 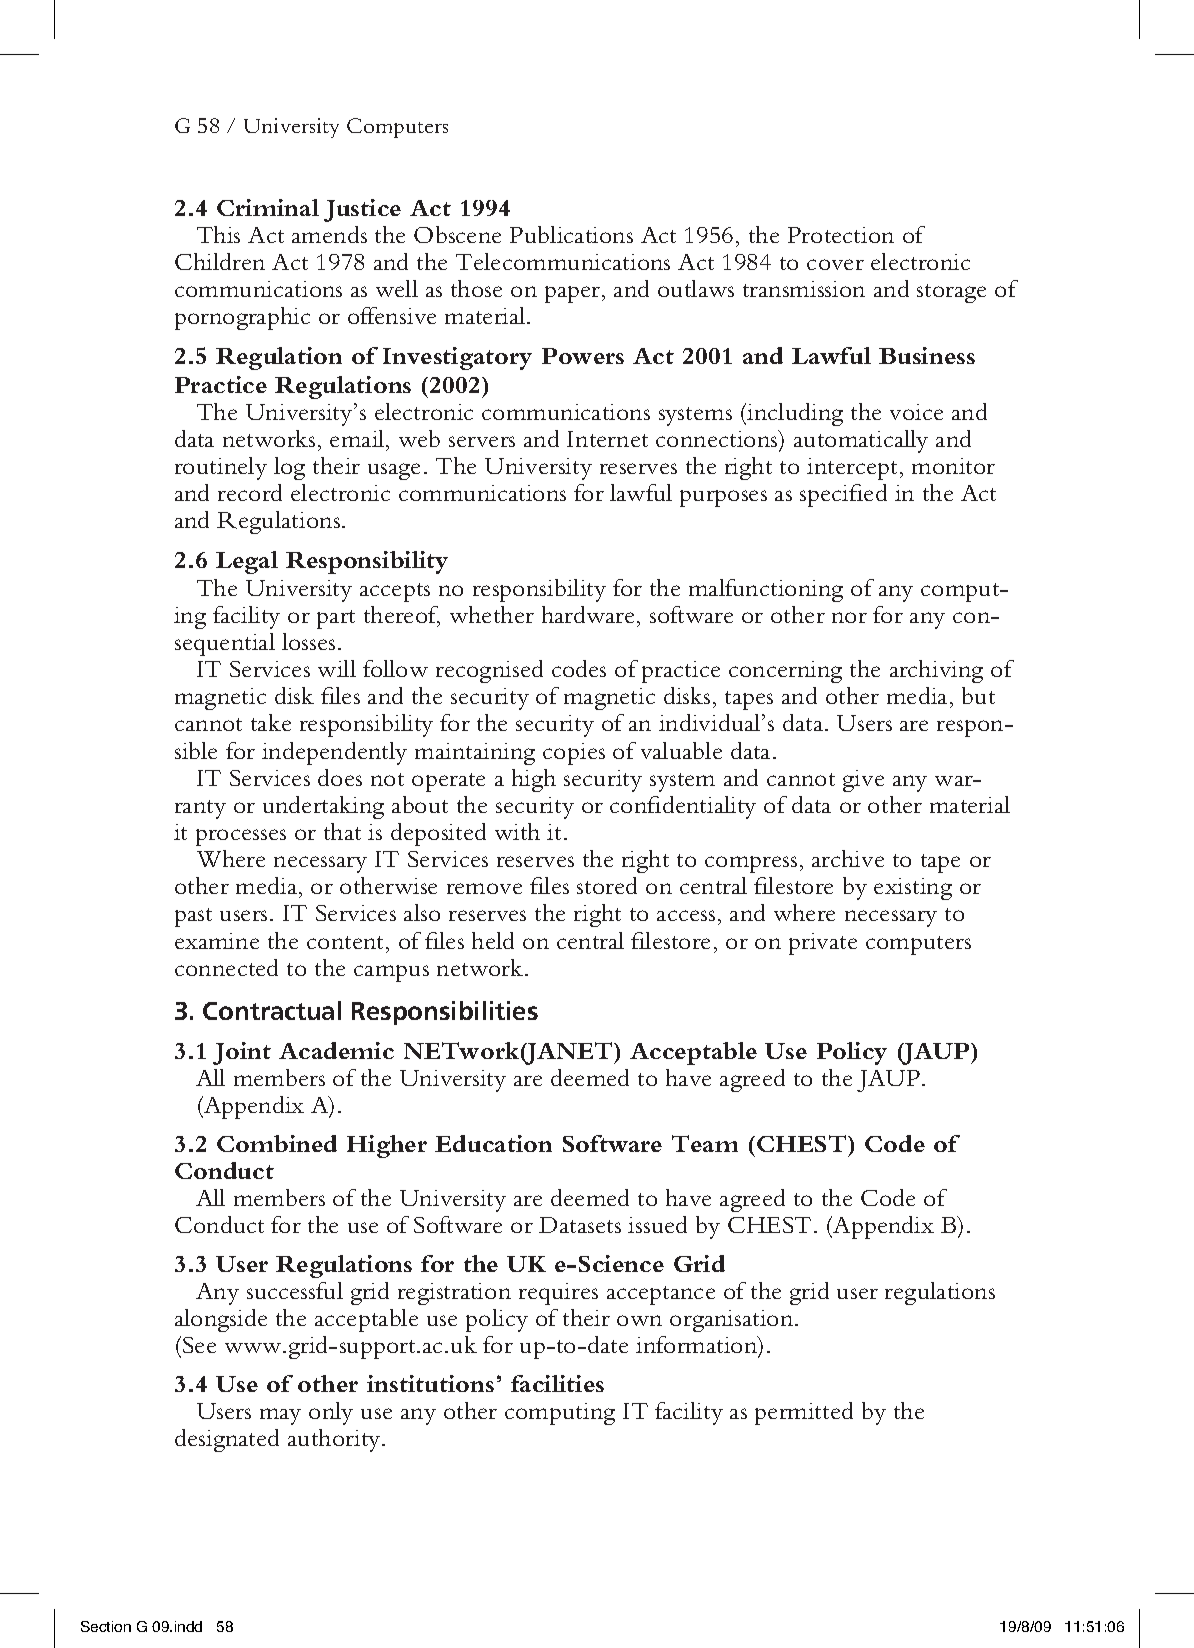 I want to click on Publications, so click(x=571, y=234).
